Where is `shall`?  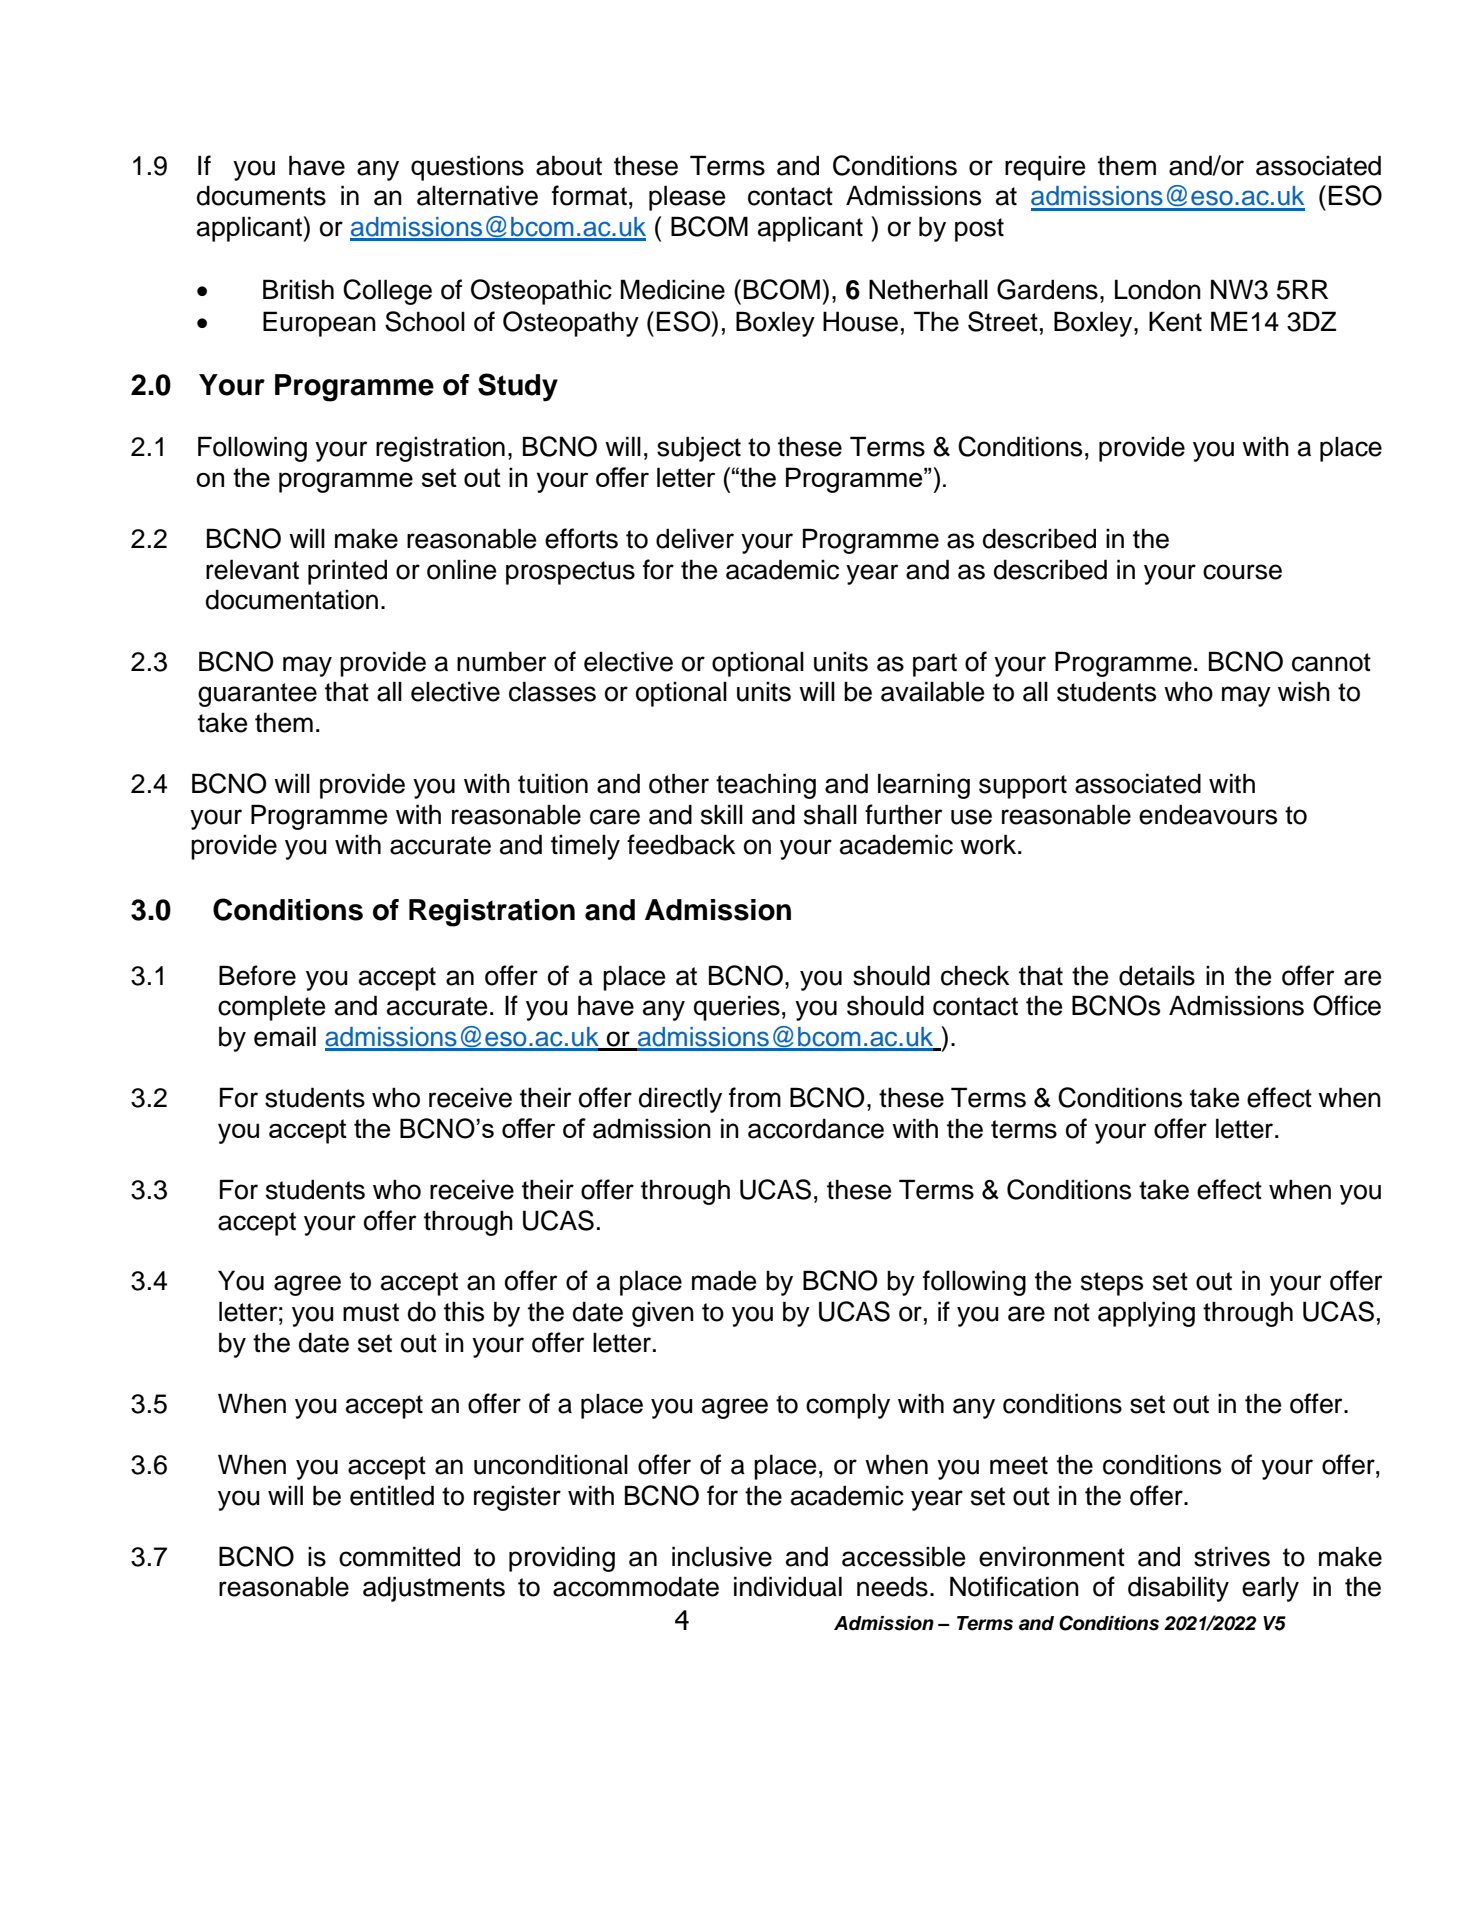 shall is located at coordinates (830, 814).
